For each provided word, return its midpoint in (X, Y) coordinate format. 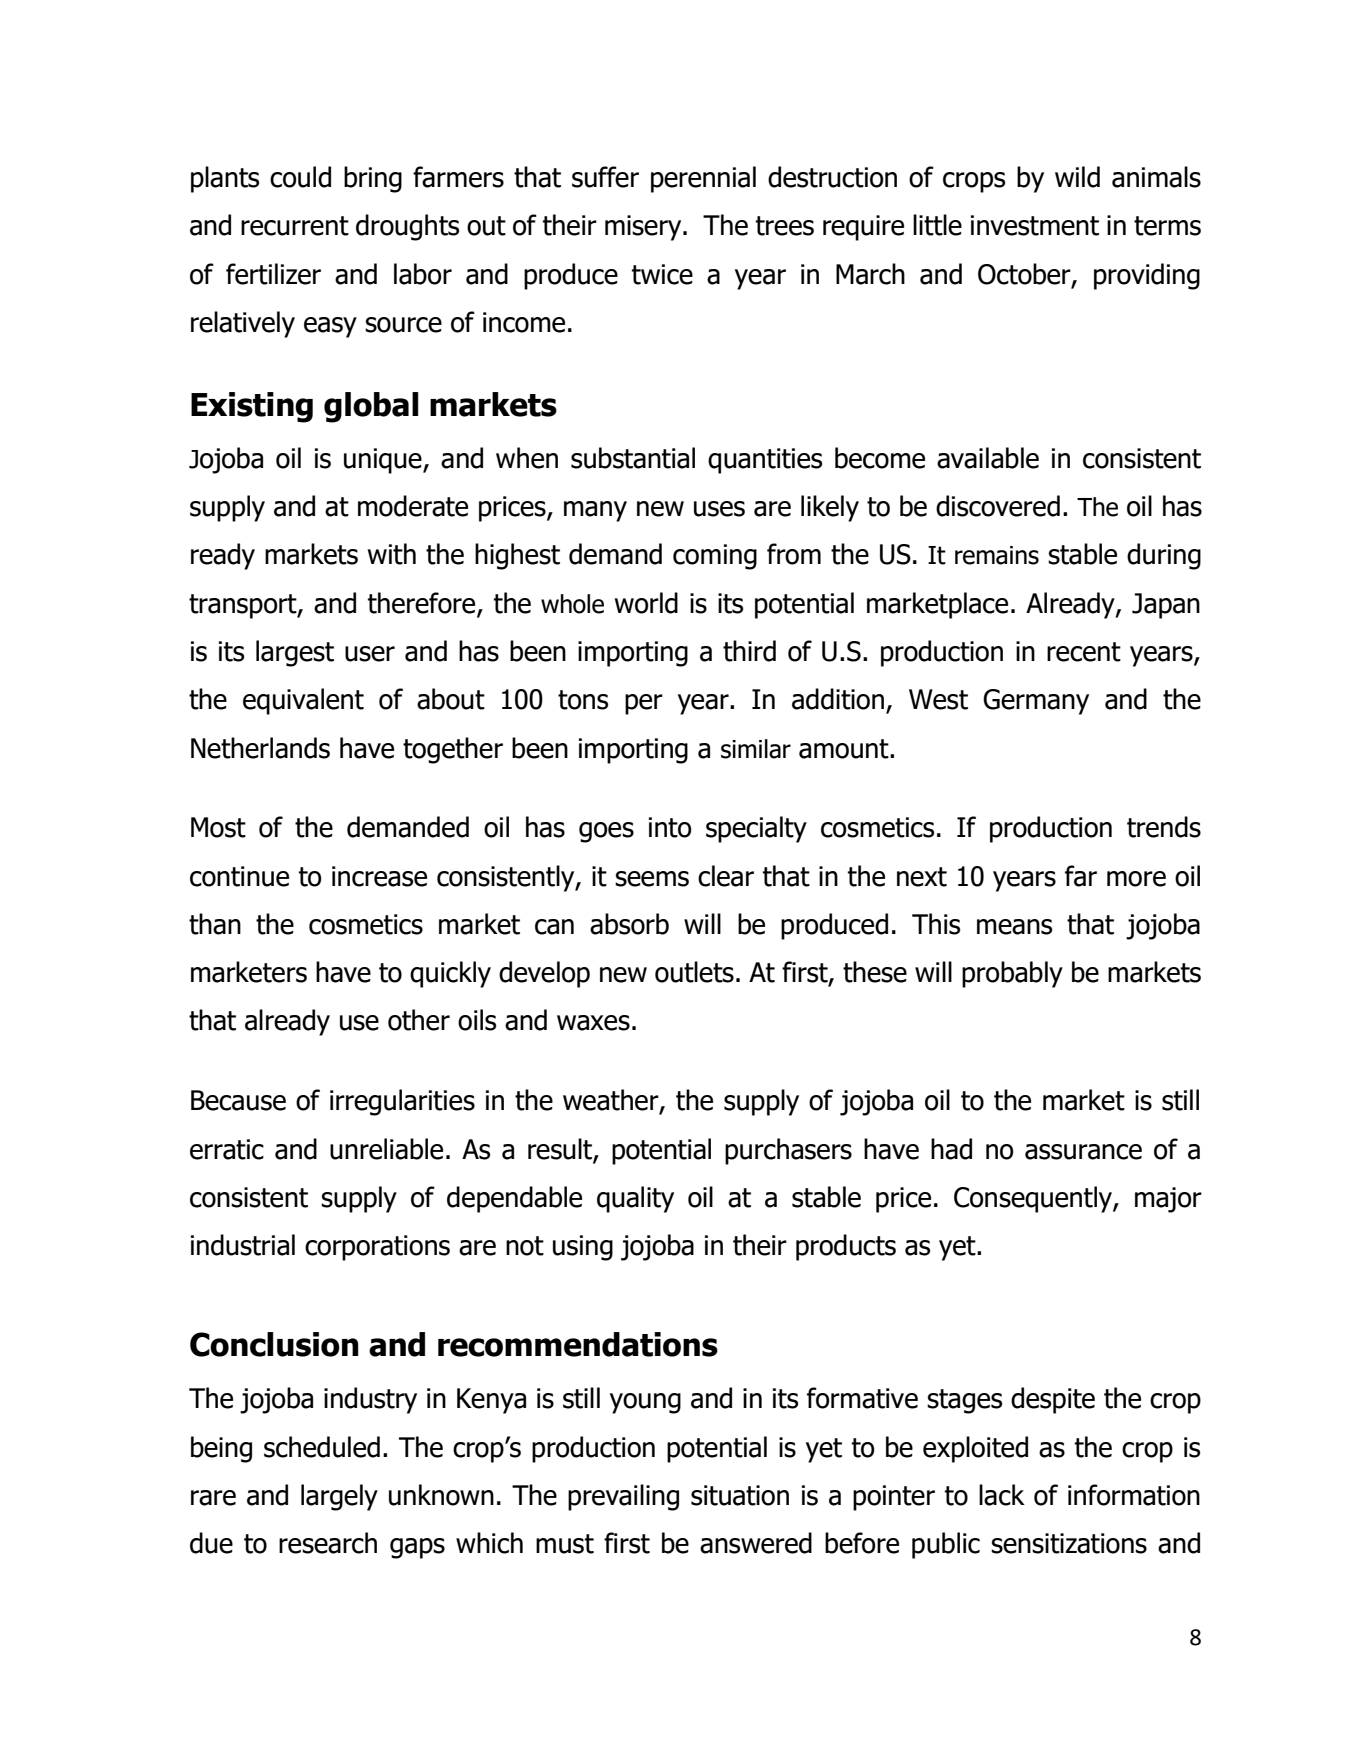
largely (339, 1497)
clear (726, 876)
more (1136, 879)
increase (379, 876)
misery (644, 228)
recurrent (295, 226)
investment (1035, 225)
